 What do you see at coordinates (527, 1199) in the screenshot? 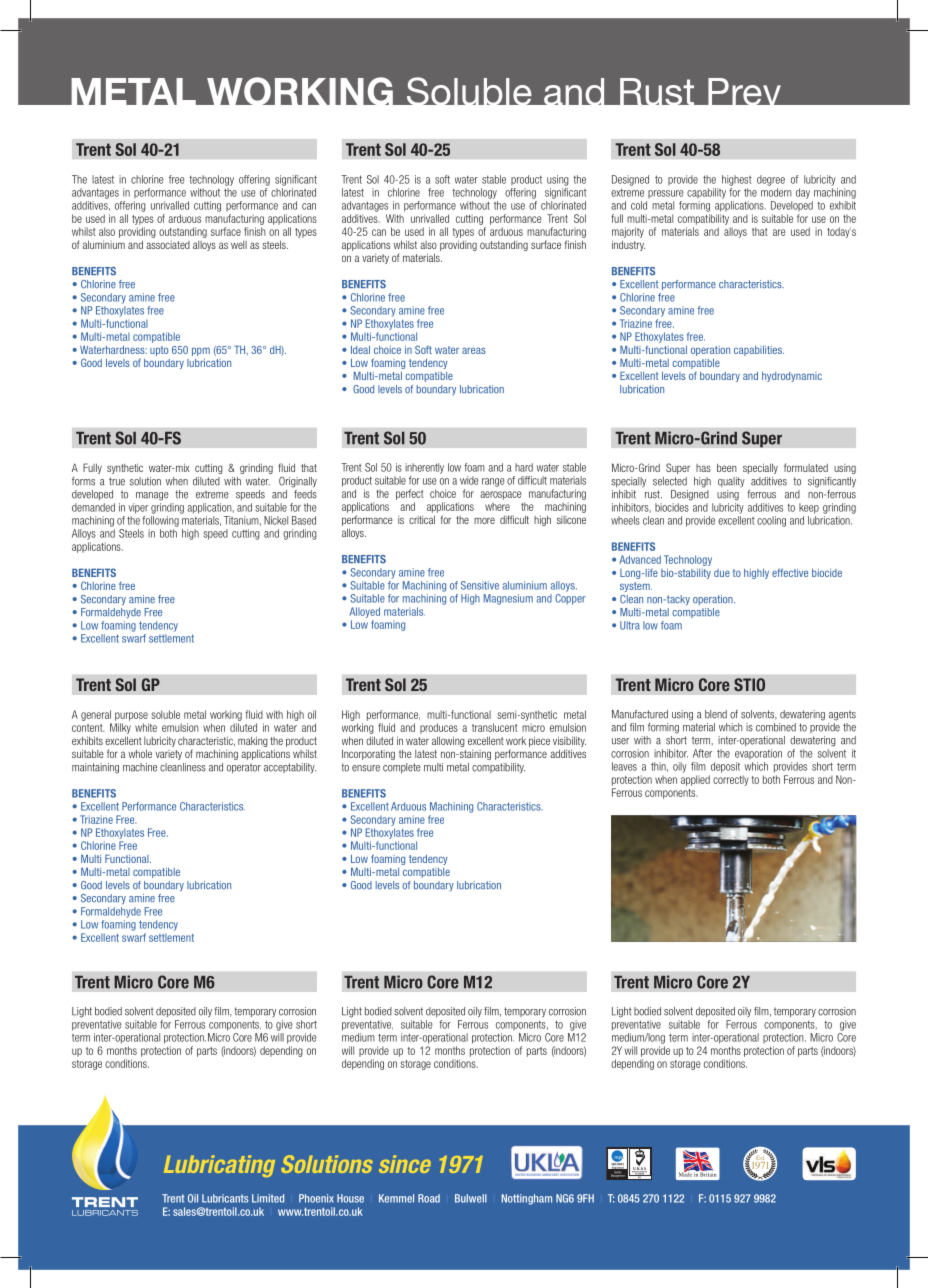
I see `Nottingham` at bounding box center [527, 1199].
